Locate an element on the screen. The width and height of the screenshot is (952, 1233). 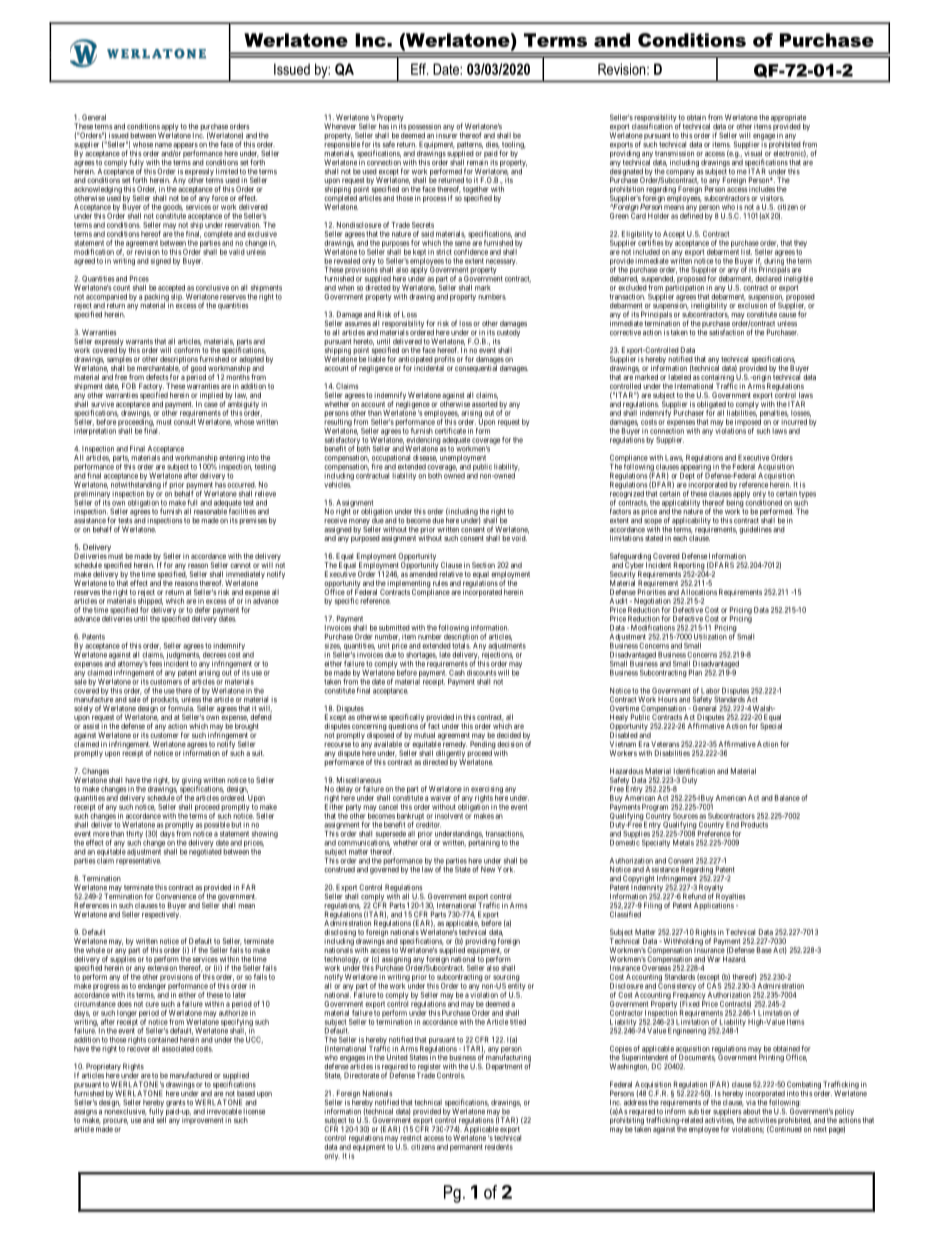
patterns is located at coordinates (470, 146).
